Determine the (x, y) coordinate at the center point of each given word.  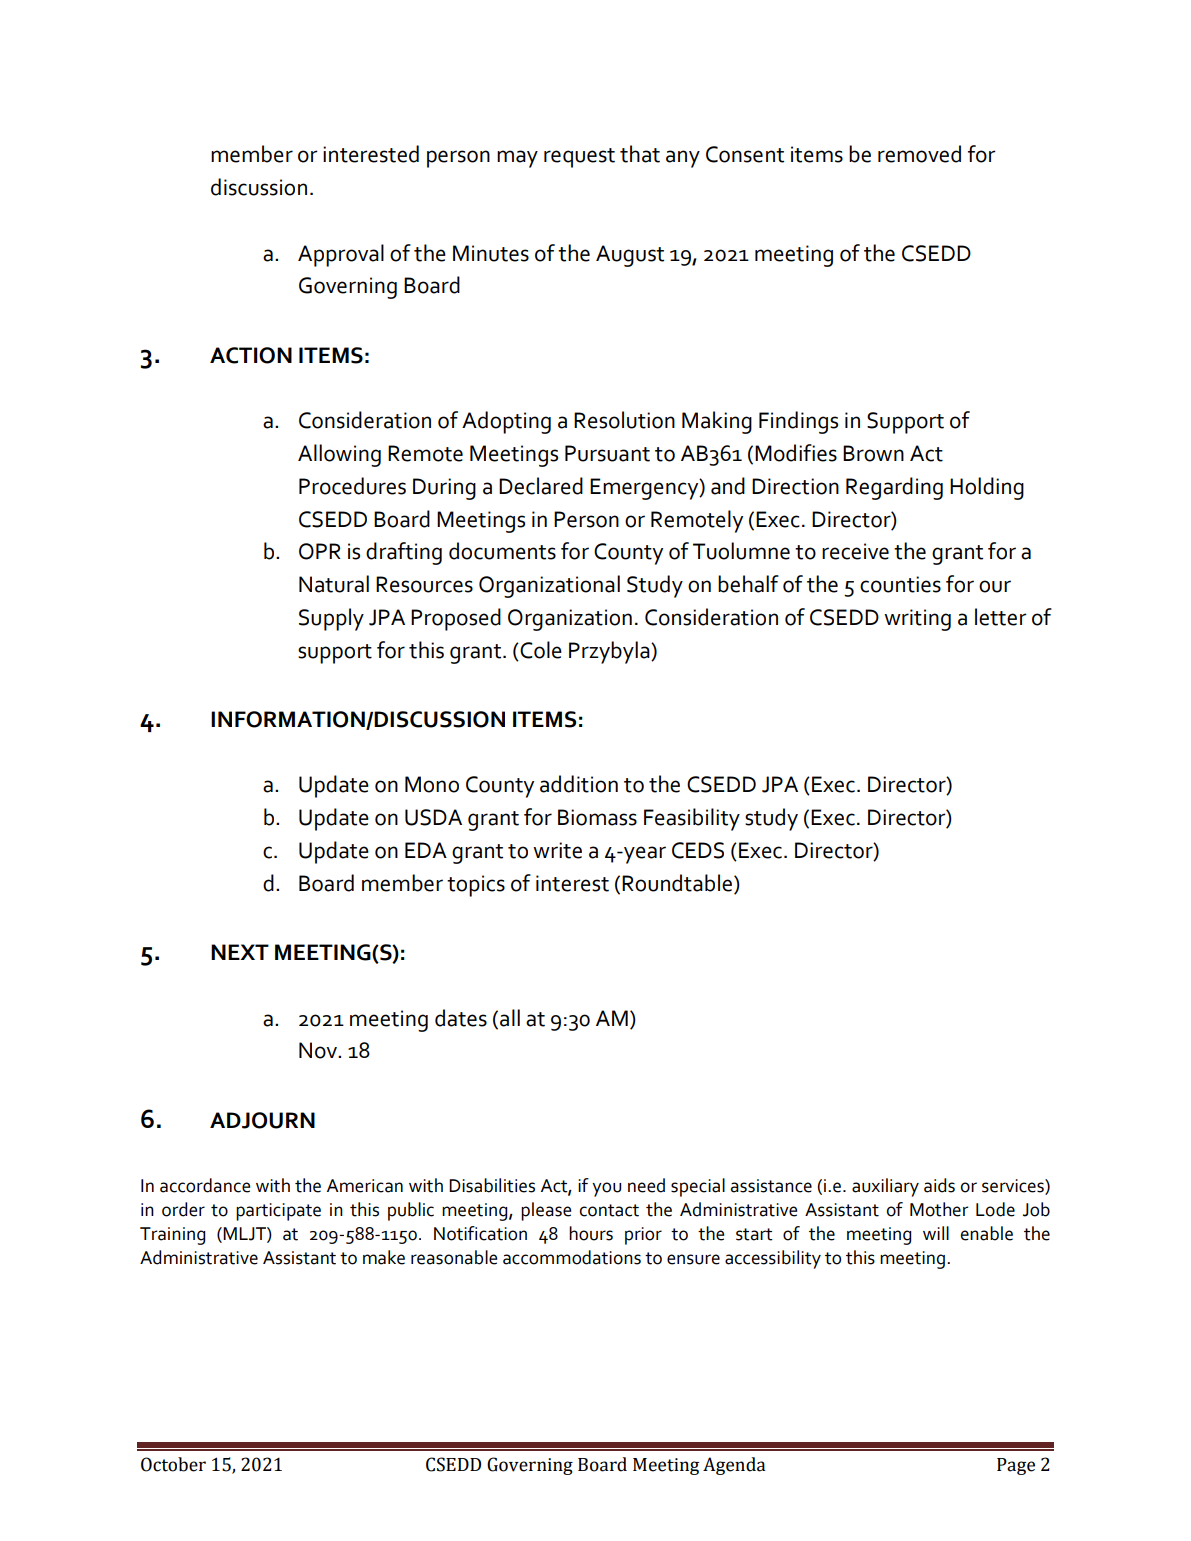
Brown (873, 453)
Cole (541, 650)
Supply (331, 619)
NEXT (240, 952)
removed (919, 154)
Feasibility (692, 819)
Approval (341, 255)
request (579, 158)
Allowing (339, 455)
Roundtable (678, 883)
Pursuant (607, 453)
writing (917, 620)
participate (278, 1212)
